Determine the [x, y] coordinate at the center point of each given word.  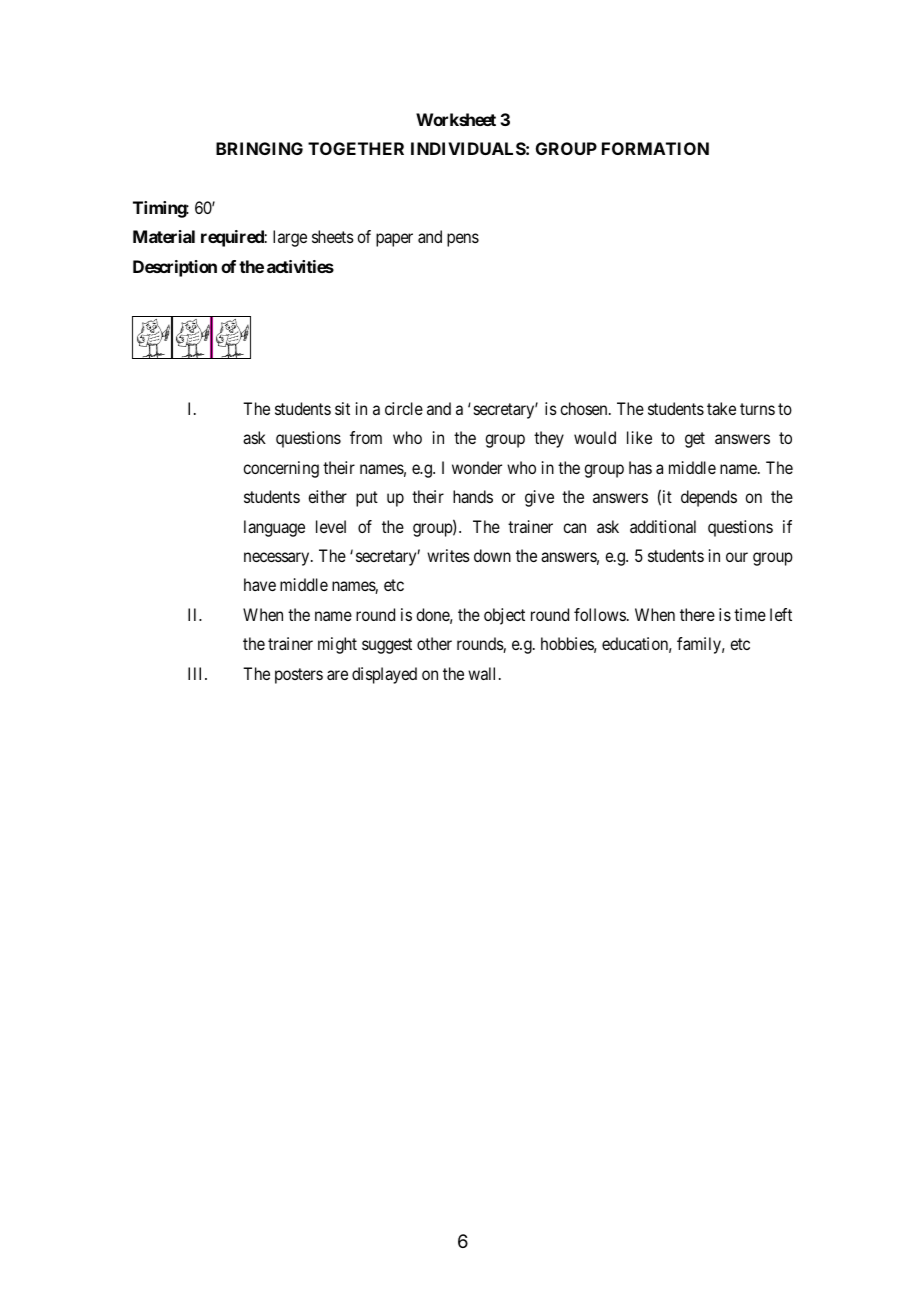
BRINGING [259, 148]
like [639, 437]
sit [342, 408]
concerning [281, 469]
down [492, 555]
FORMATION [655, 148]
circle [404, 408]
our [737, 557]
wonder [477, 467]
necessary [278, 559]
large [290, 238]
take [721, 408]
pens [463, 240]
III [197, 673]
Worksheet [456, 119]
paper [394, 240]
